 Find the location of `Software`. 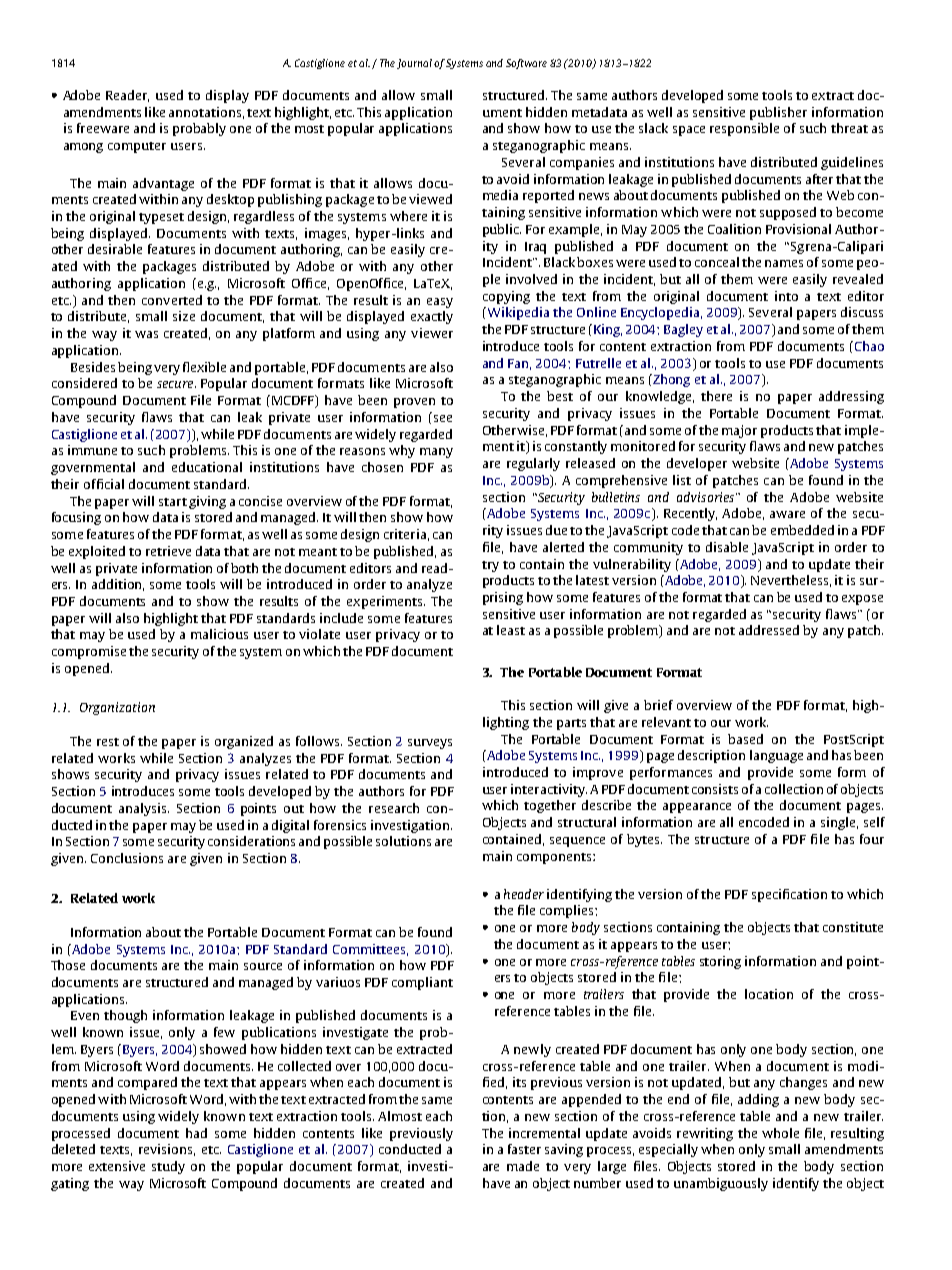

Software is located at coordinates (526, 64).
